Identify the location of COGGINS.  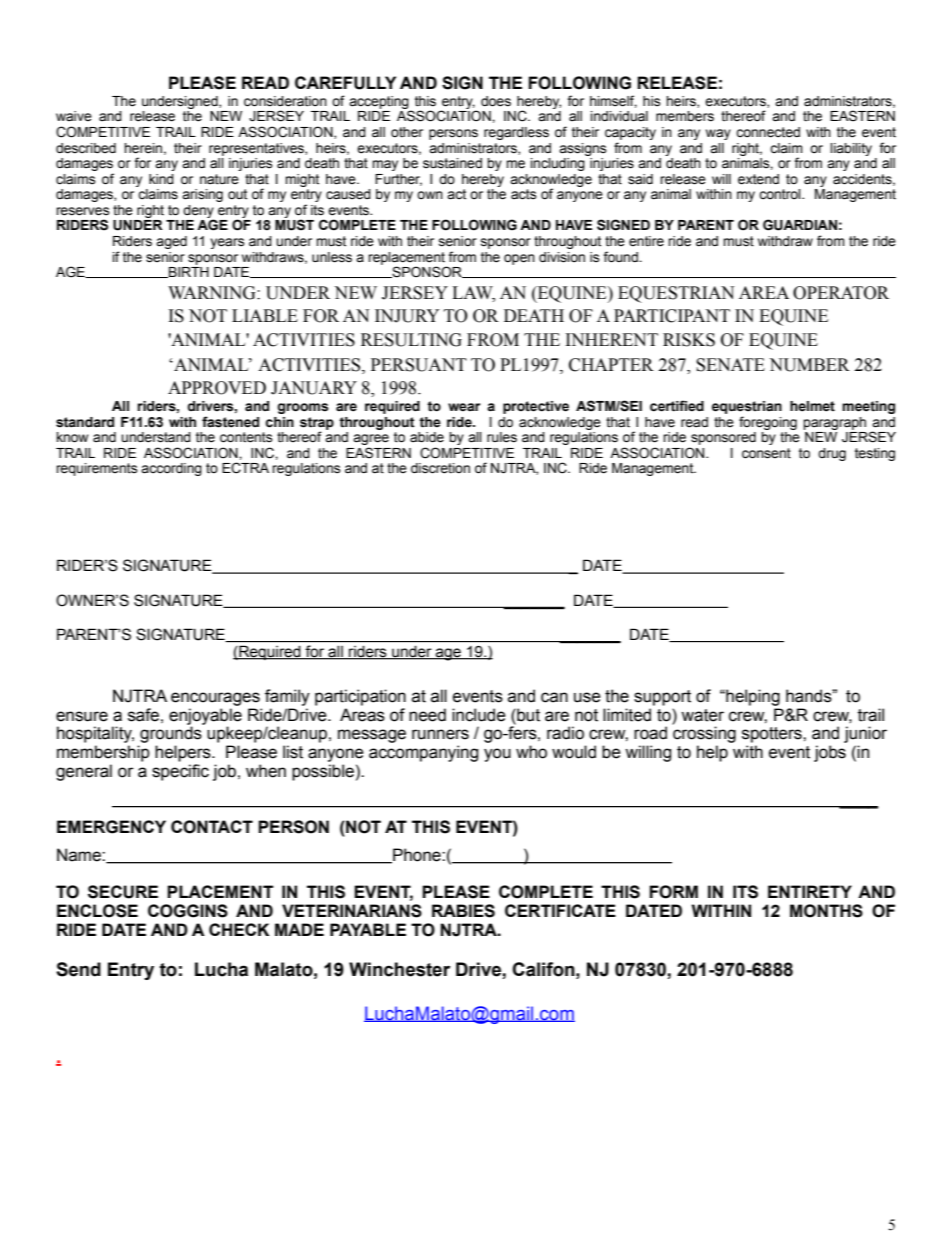
(188, 911).
